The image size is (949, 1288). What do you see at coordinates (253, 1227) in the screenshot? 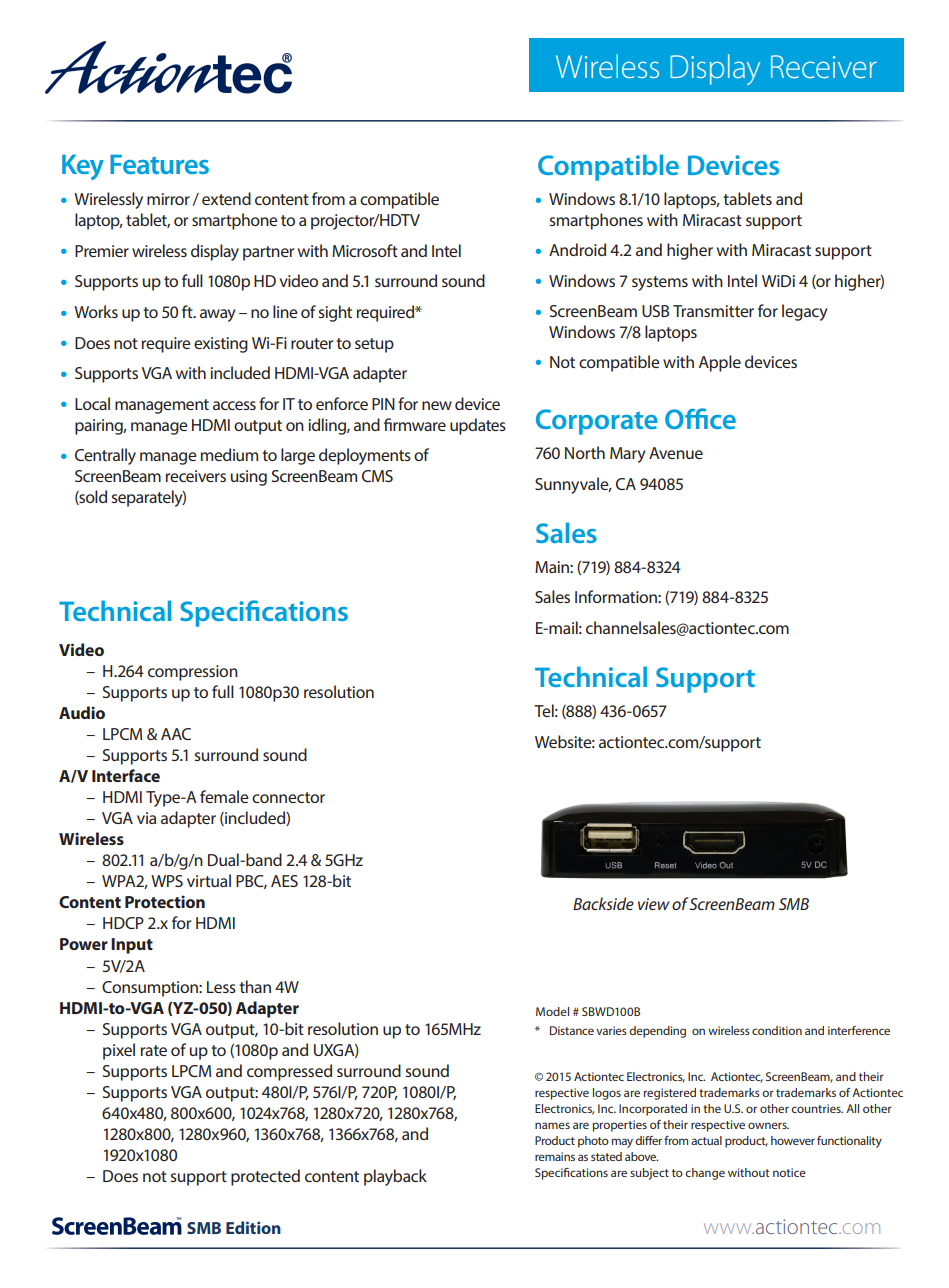
I see `Edition` at bounding box center [253, 1227].
